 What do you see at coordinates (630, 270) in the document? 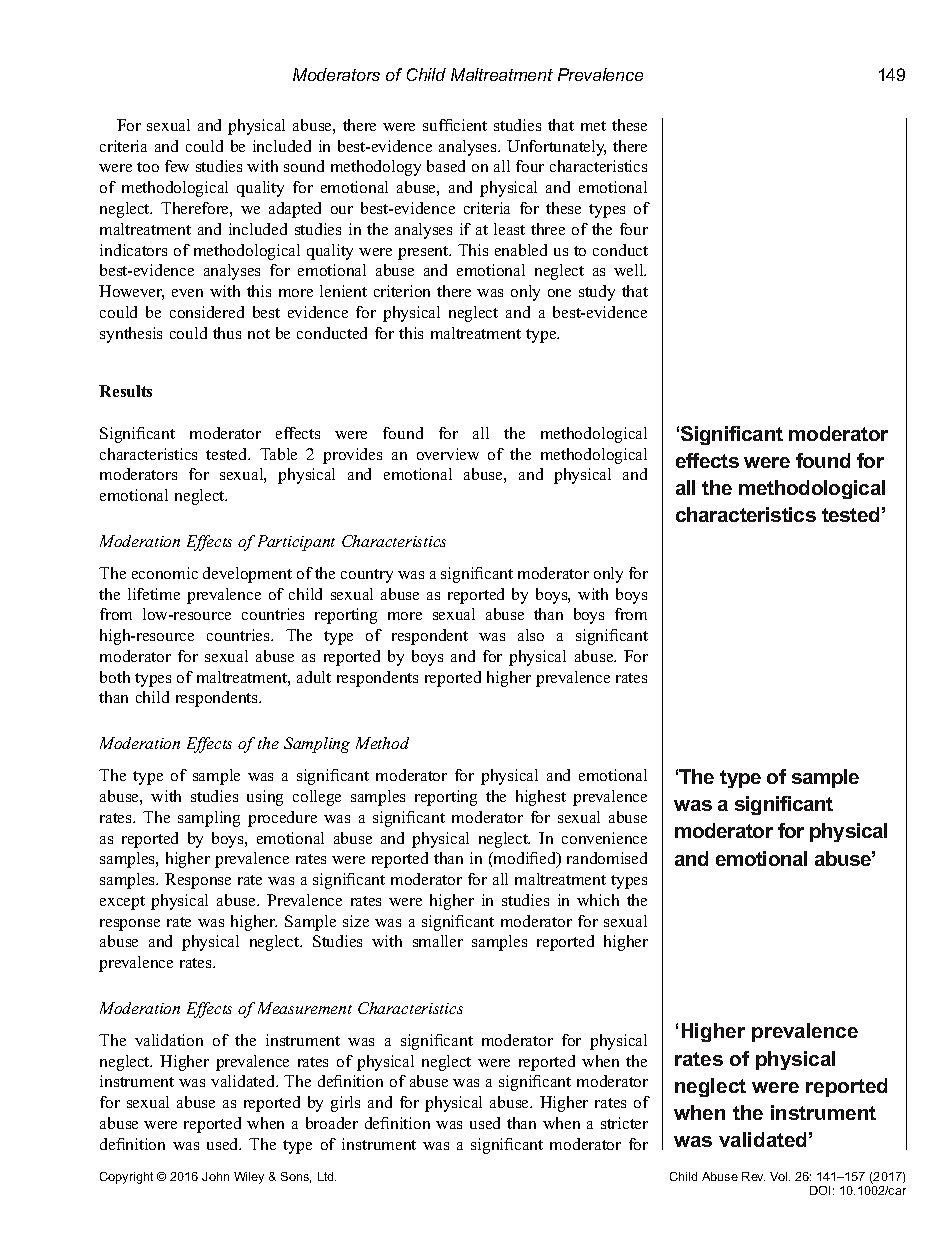
I see `well` at bounding box center [630, 270].
